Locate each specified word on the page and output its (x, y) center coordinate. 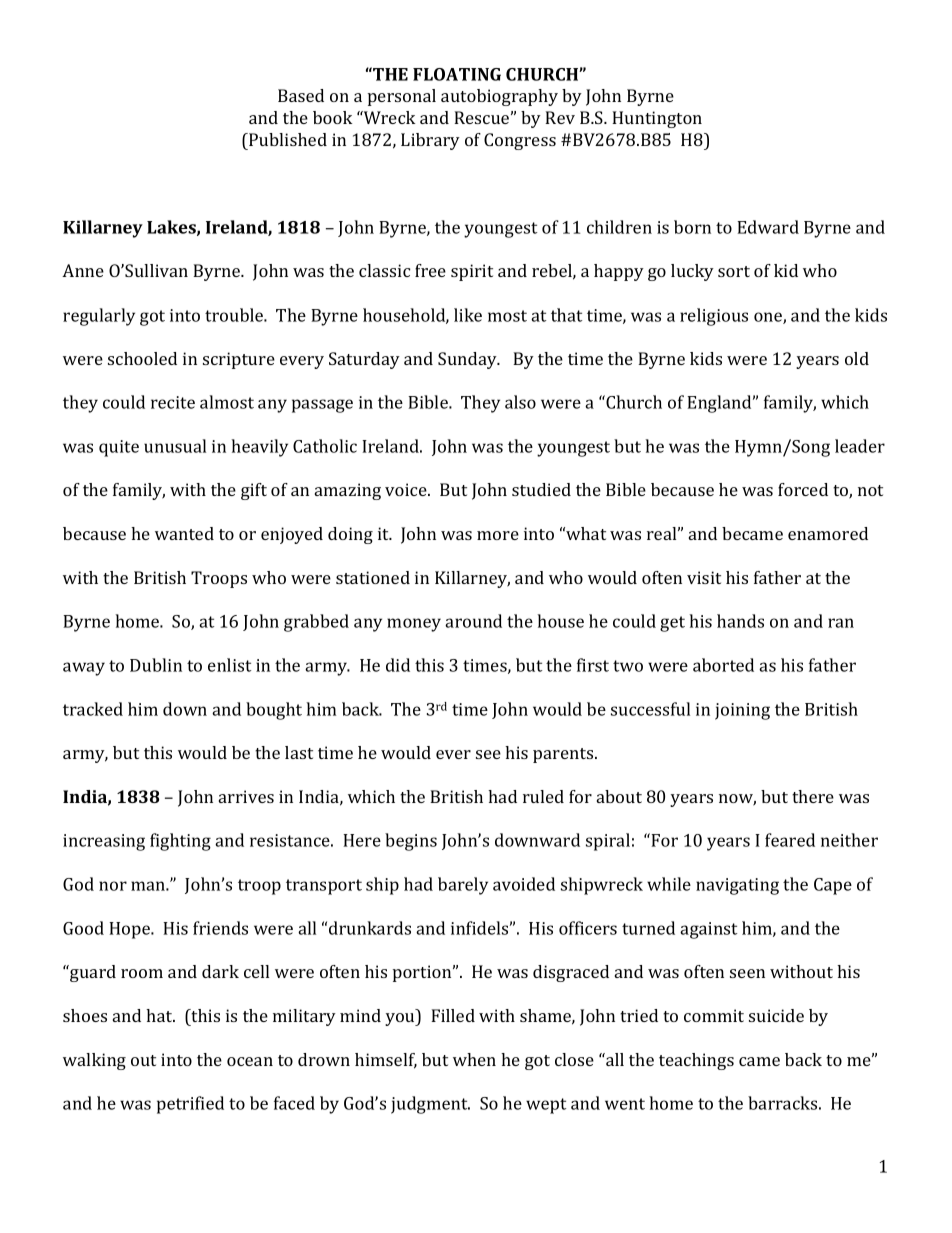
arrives (246, 796)
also (520, 402)
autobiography (499, 97)
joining (742, 711)
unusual (175, 446)
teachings (696, 1061)
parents (564, 755)
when (474, 1059)
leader (860, 446)
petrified (190, 1105)
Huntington (657, 119)
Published (287, 139)
